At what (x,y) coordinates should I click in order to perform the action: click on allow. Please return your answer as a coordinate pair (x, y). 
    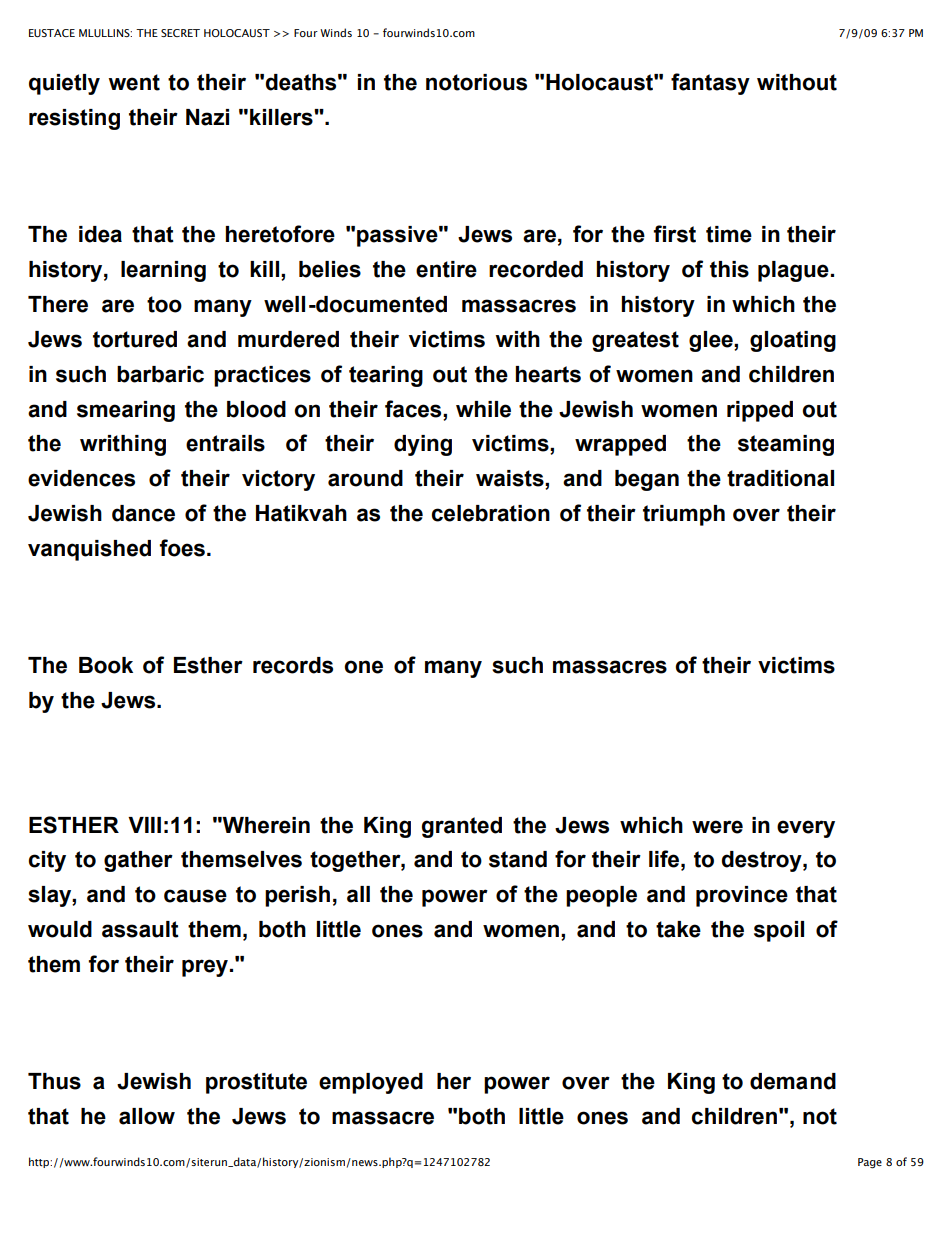
    Looking at the image, I should click on (147, 1116).
